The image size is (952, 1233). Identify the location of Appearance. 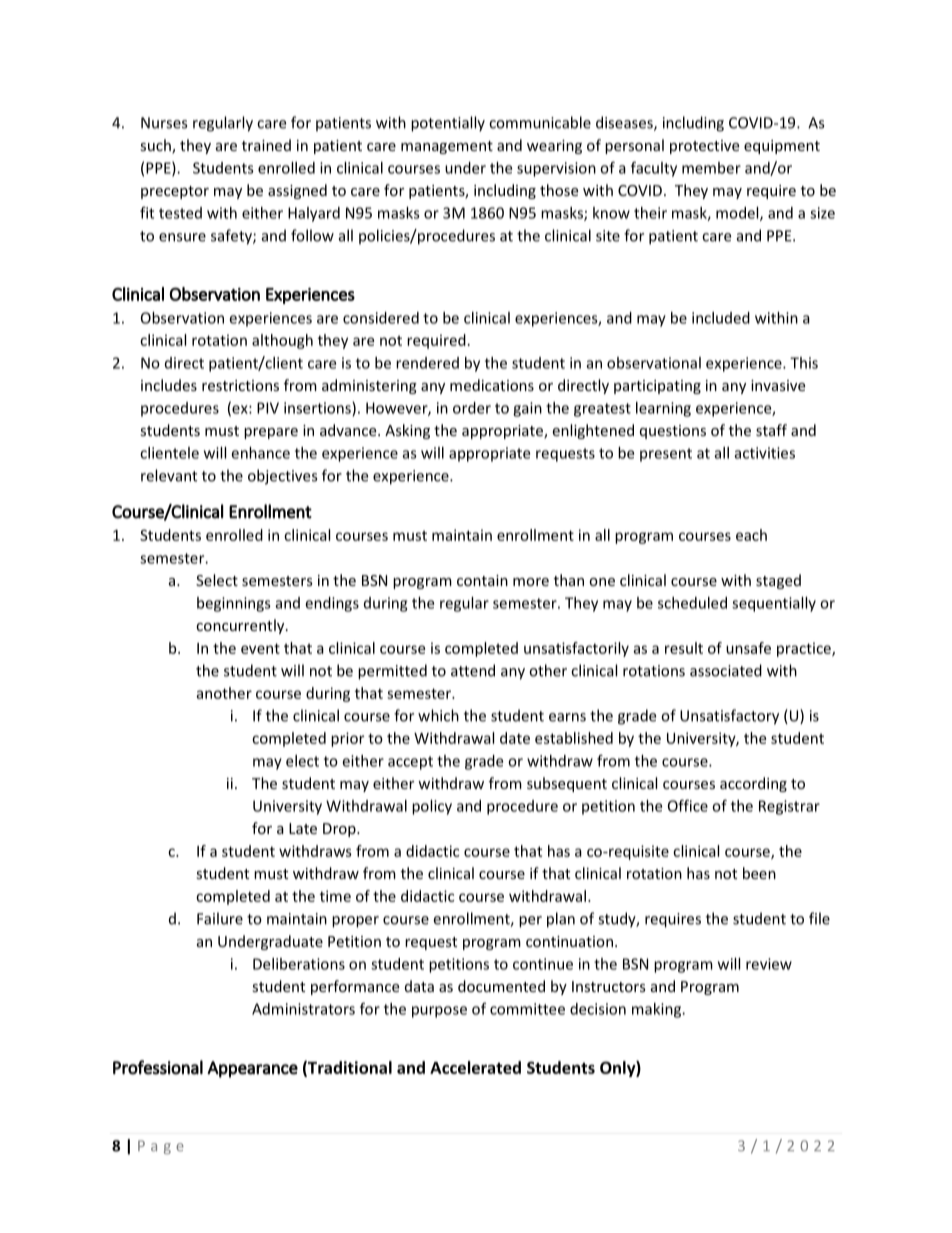
(252, 1069).
